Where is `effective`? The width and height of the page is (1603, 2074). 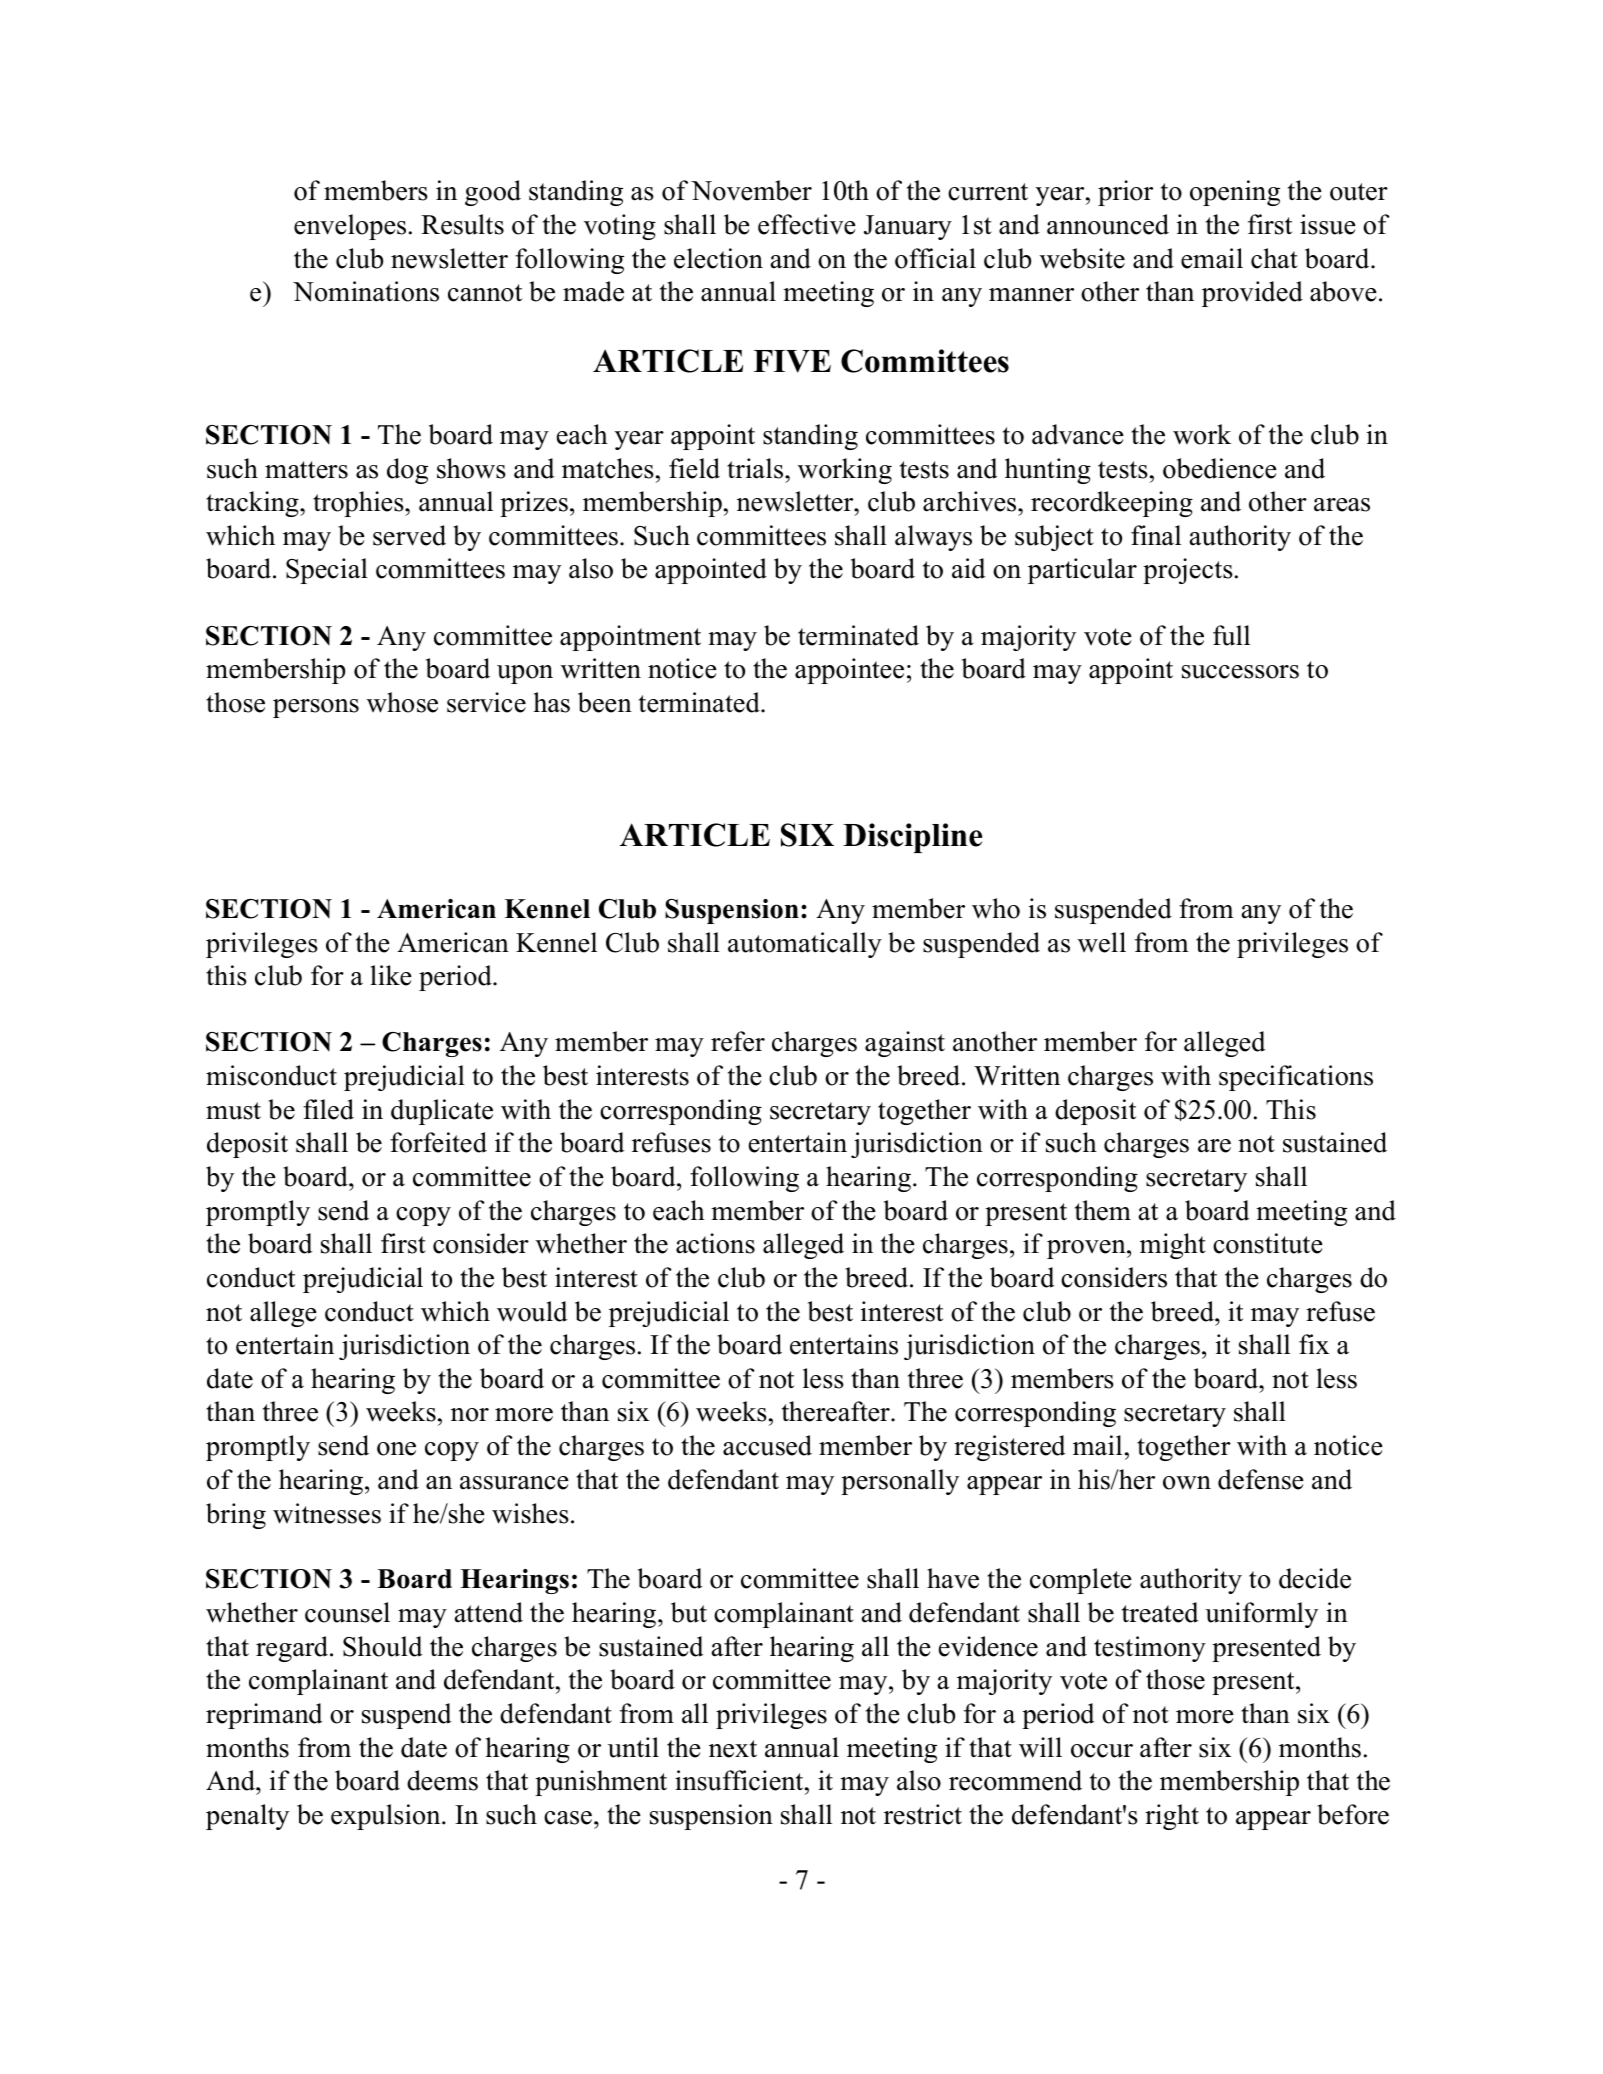
effective is located at coordinates (807, 224).
